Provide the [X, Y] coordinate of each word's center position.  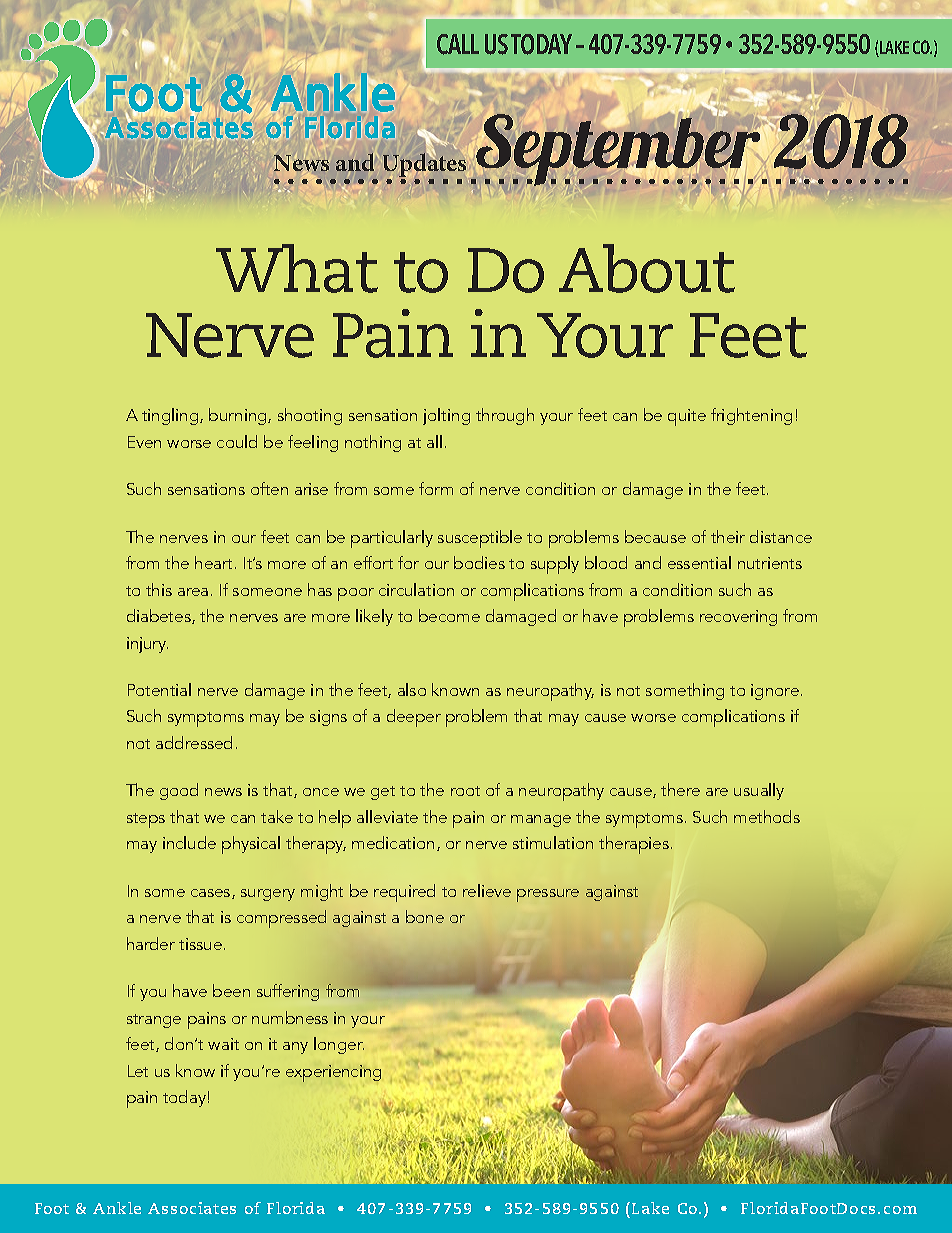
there [680, 789]
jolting [446, 416]
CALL [458, 44]
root [465, 791]
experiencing [333, 1073]
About [647, 268]
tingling [171, 416]
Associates [192, 1208]
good [179, 791]
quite [687, 417]
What [297, 268]
